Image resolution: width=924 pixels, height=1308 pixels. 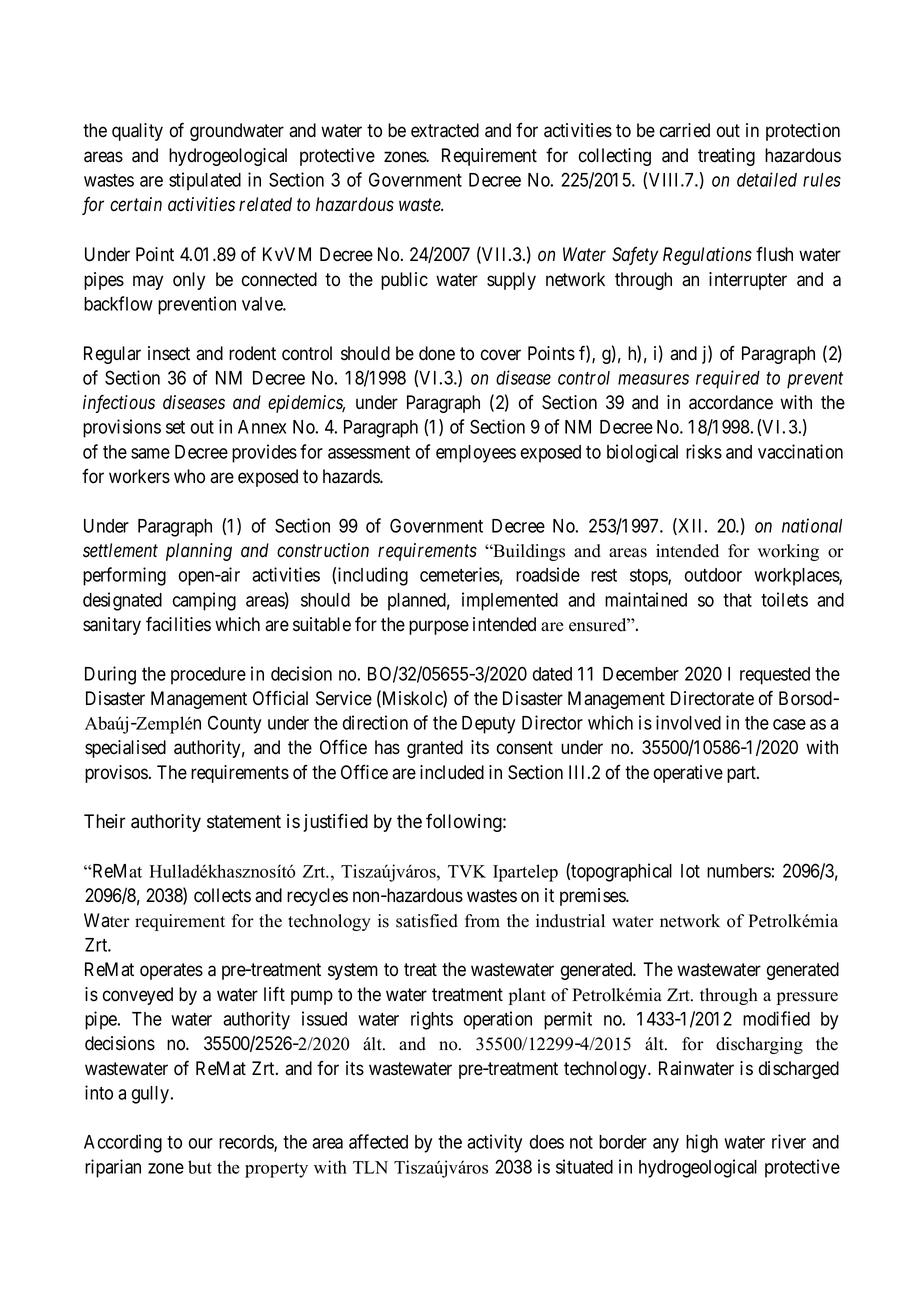 What do you see at coordinates (445, 130) in the document?
I see `extracted` at bounding box center [445, 130].
